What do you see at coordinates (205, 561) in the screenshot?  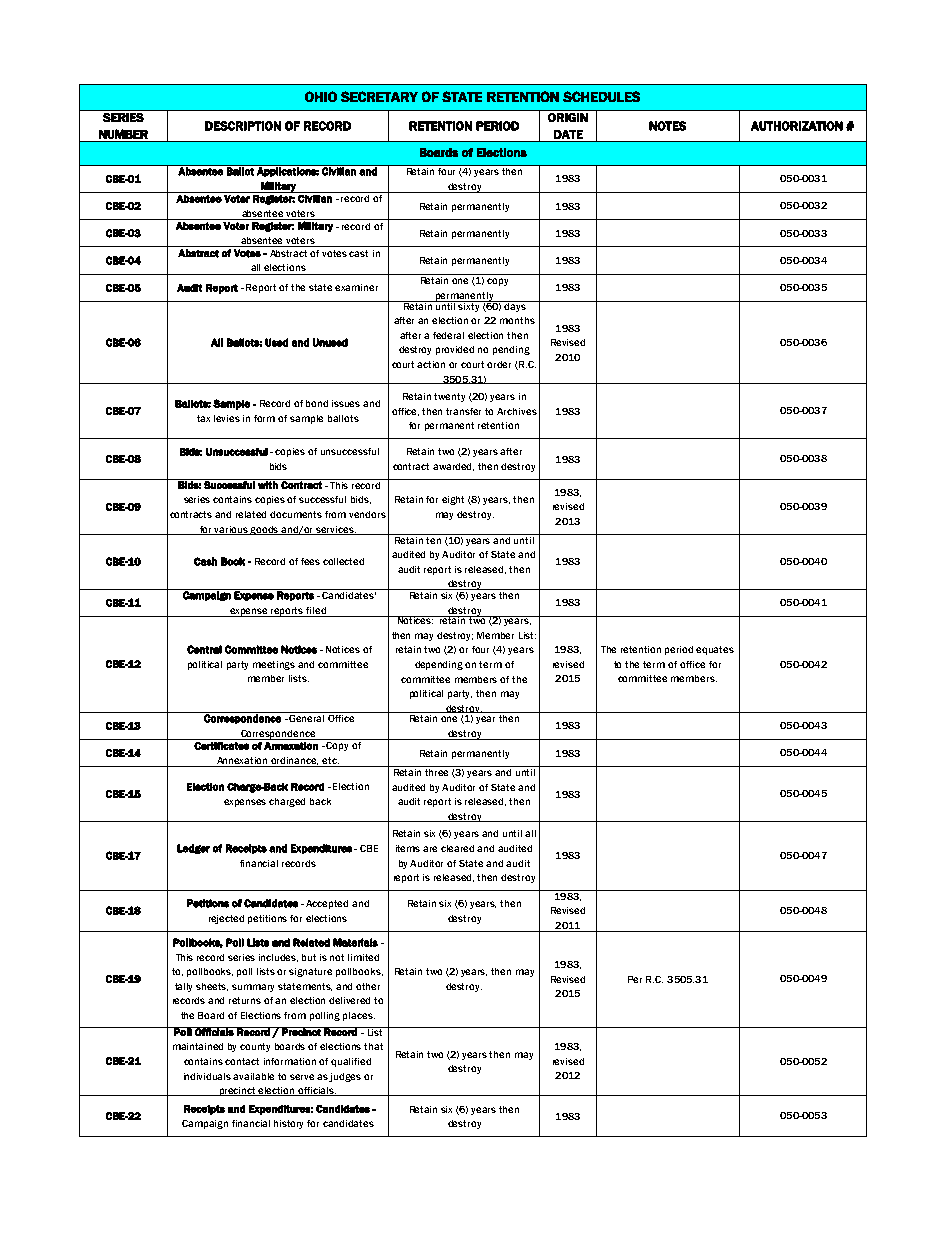 I see `Cash` at bounding box center [205, 561].
